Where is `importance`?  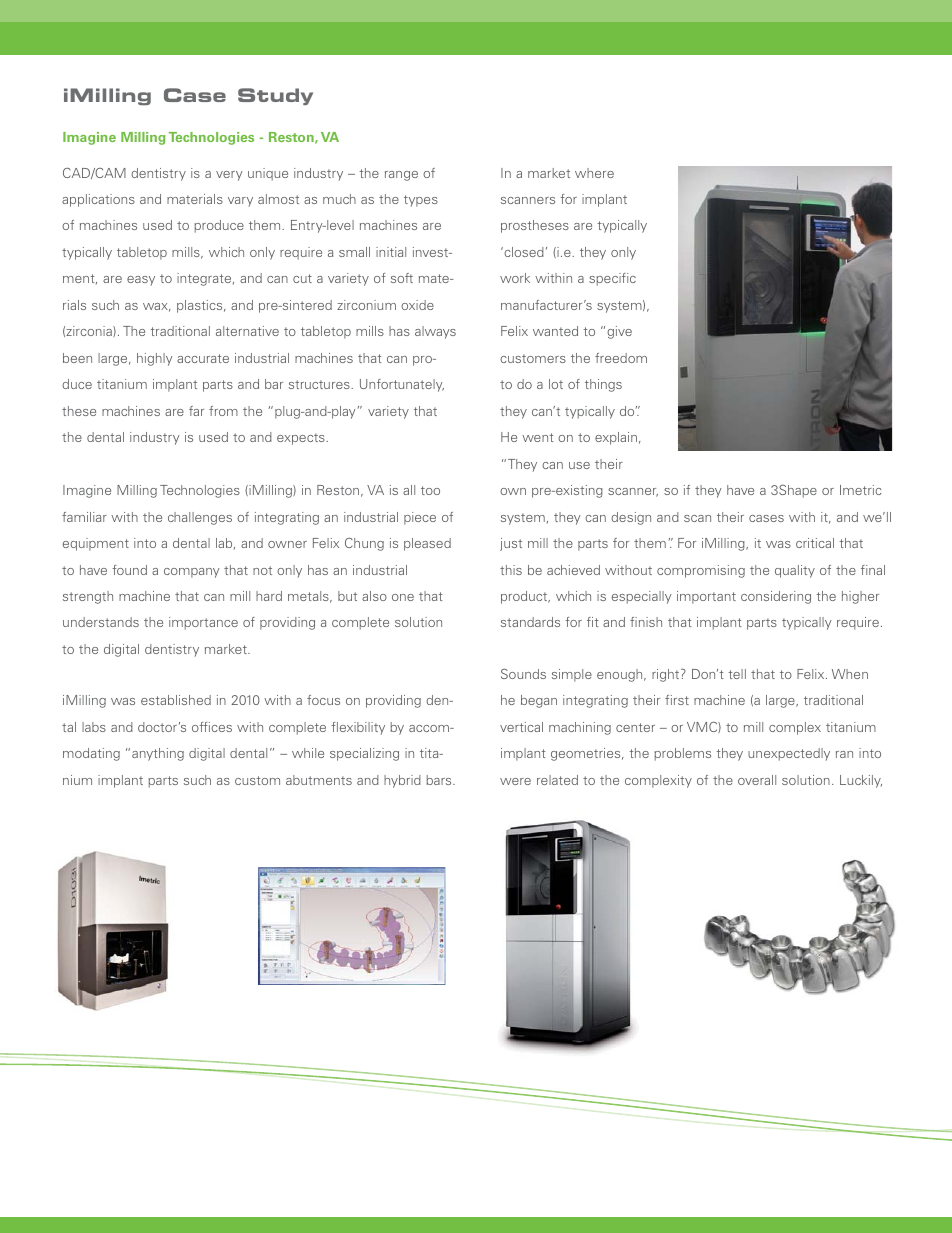
importance is located at coordinates (203, 623).
